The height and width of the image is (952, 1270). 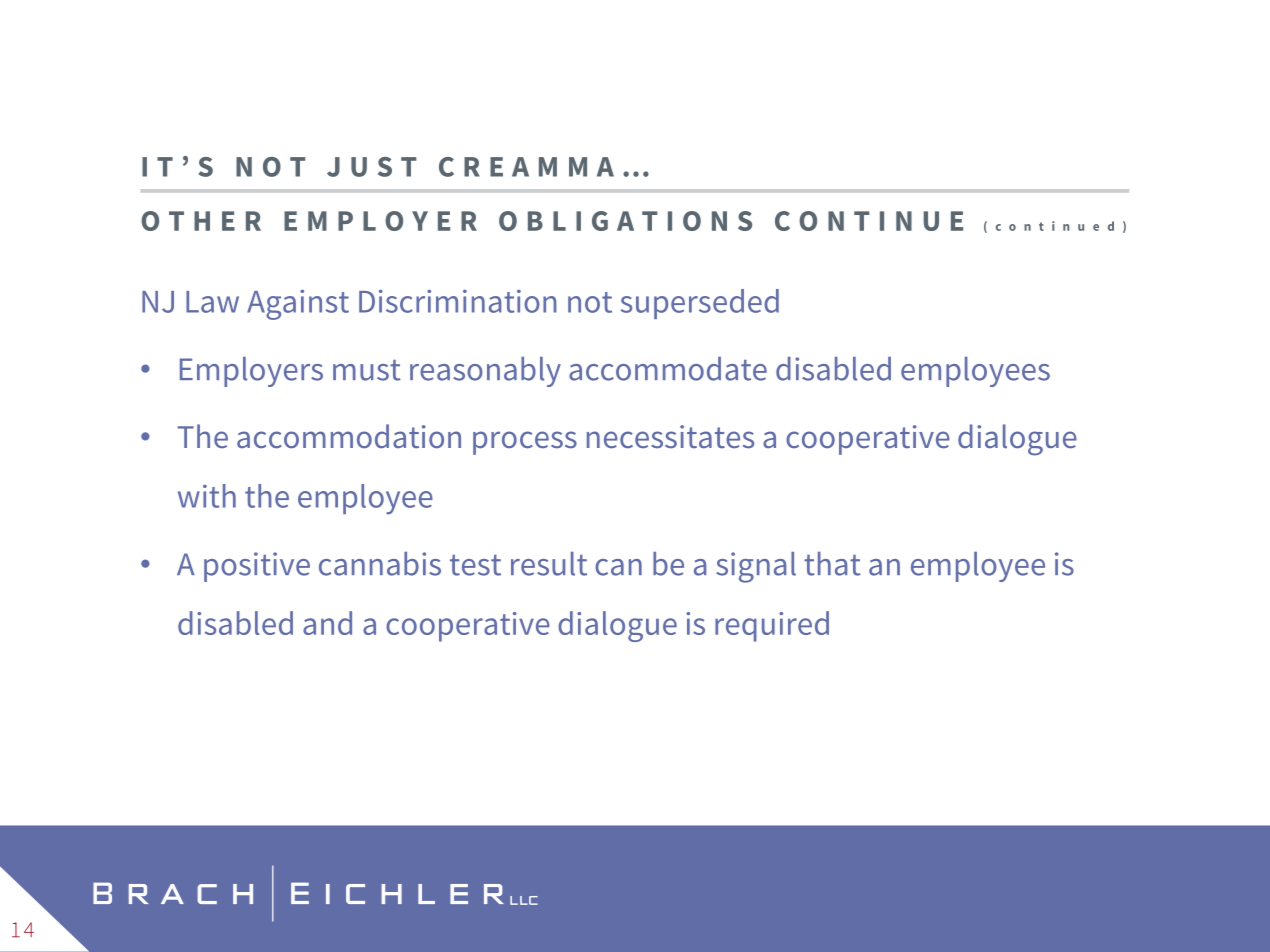 I want to click on superseded, so click(x=700, y=304).
